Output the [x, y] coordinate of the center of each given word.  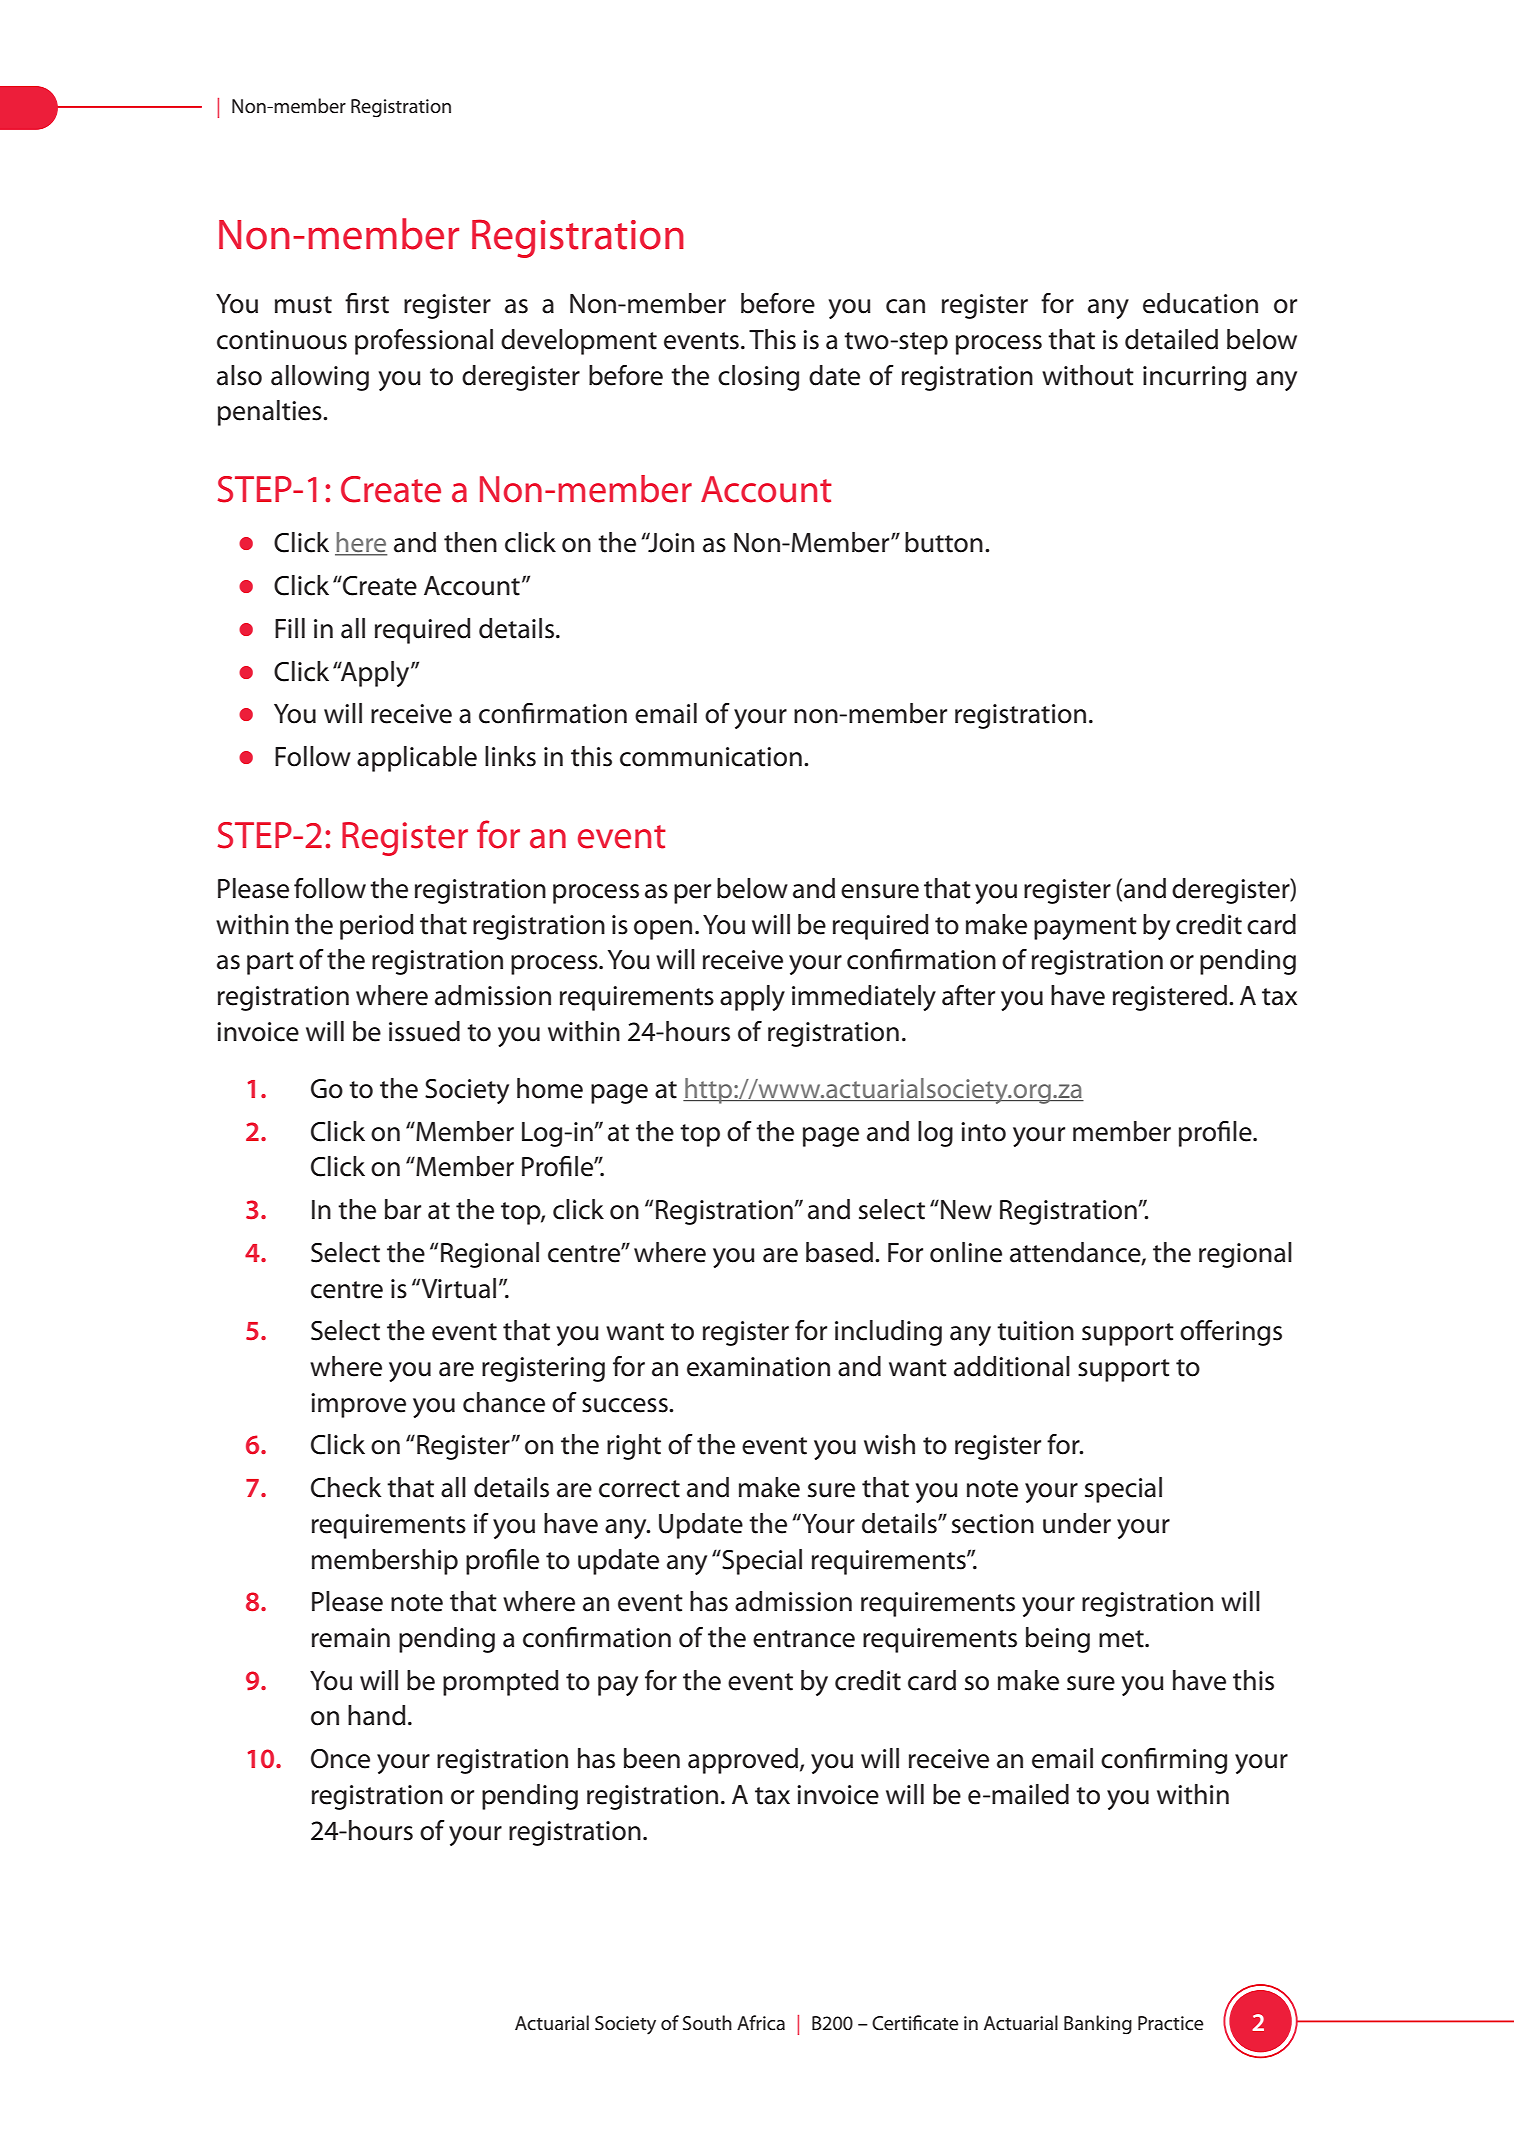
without [1088, 375]
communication [711, 757]
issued [424, 1031]
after [968, 995]
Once [340, 1759]
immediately [864, 998]
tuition [1035, 1331]
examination [758, 1367]
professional [424, 342]
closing [758, 378]
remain [351, 1638]
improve [358, 1405]
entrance [804, 1639]
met [1122, 1639]
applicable [417, 759]
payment [1085, 928]
